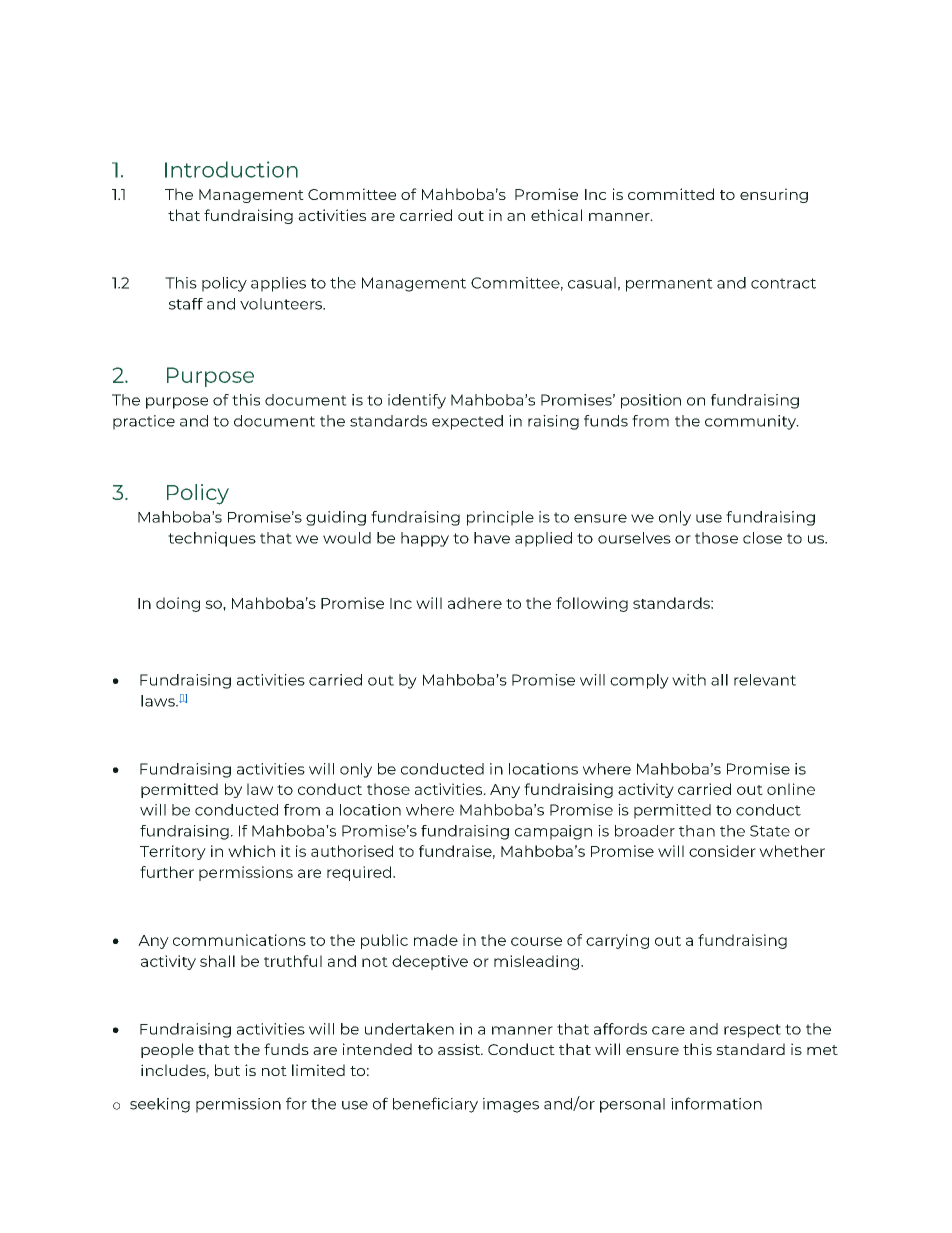  Describe the element at coordinates (762, 538) in the document. I see `close` at that location.
